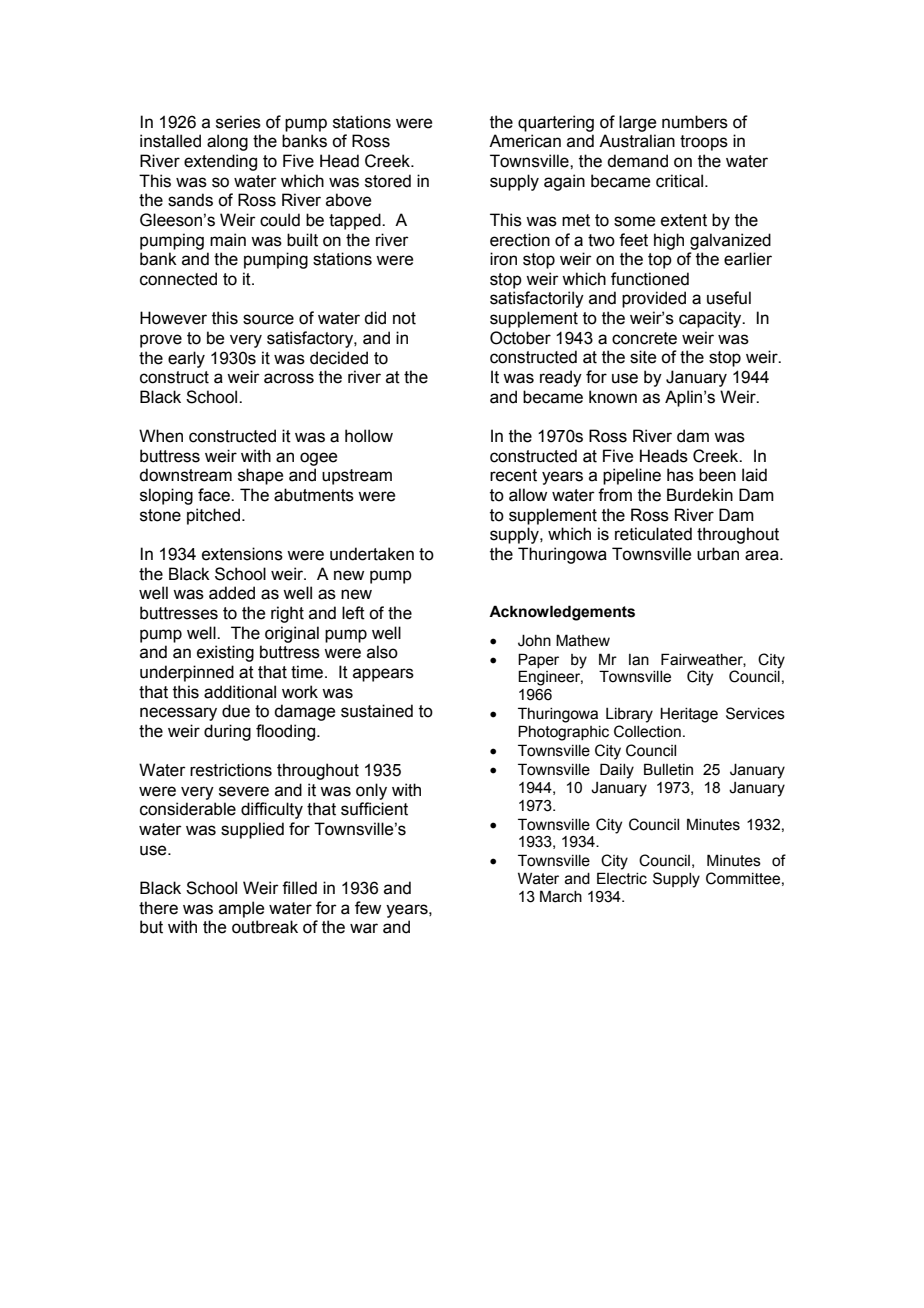 This document has width=924, height=1308. What do you see at coordinates (689, 715) in the document?
I see `Heritage` at bounding box center [689, 715].
